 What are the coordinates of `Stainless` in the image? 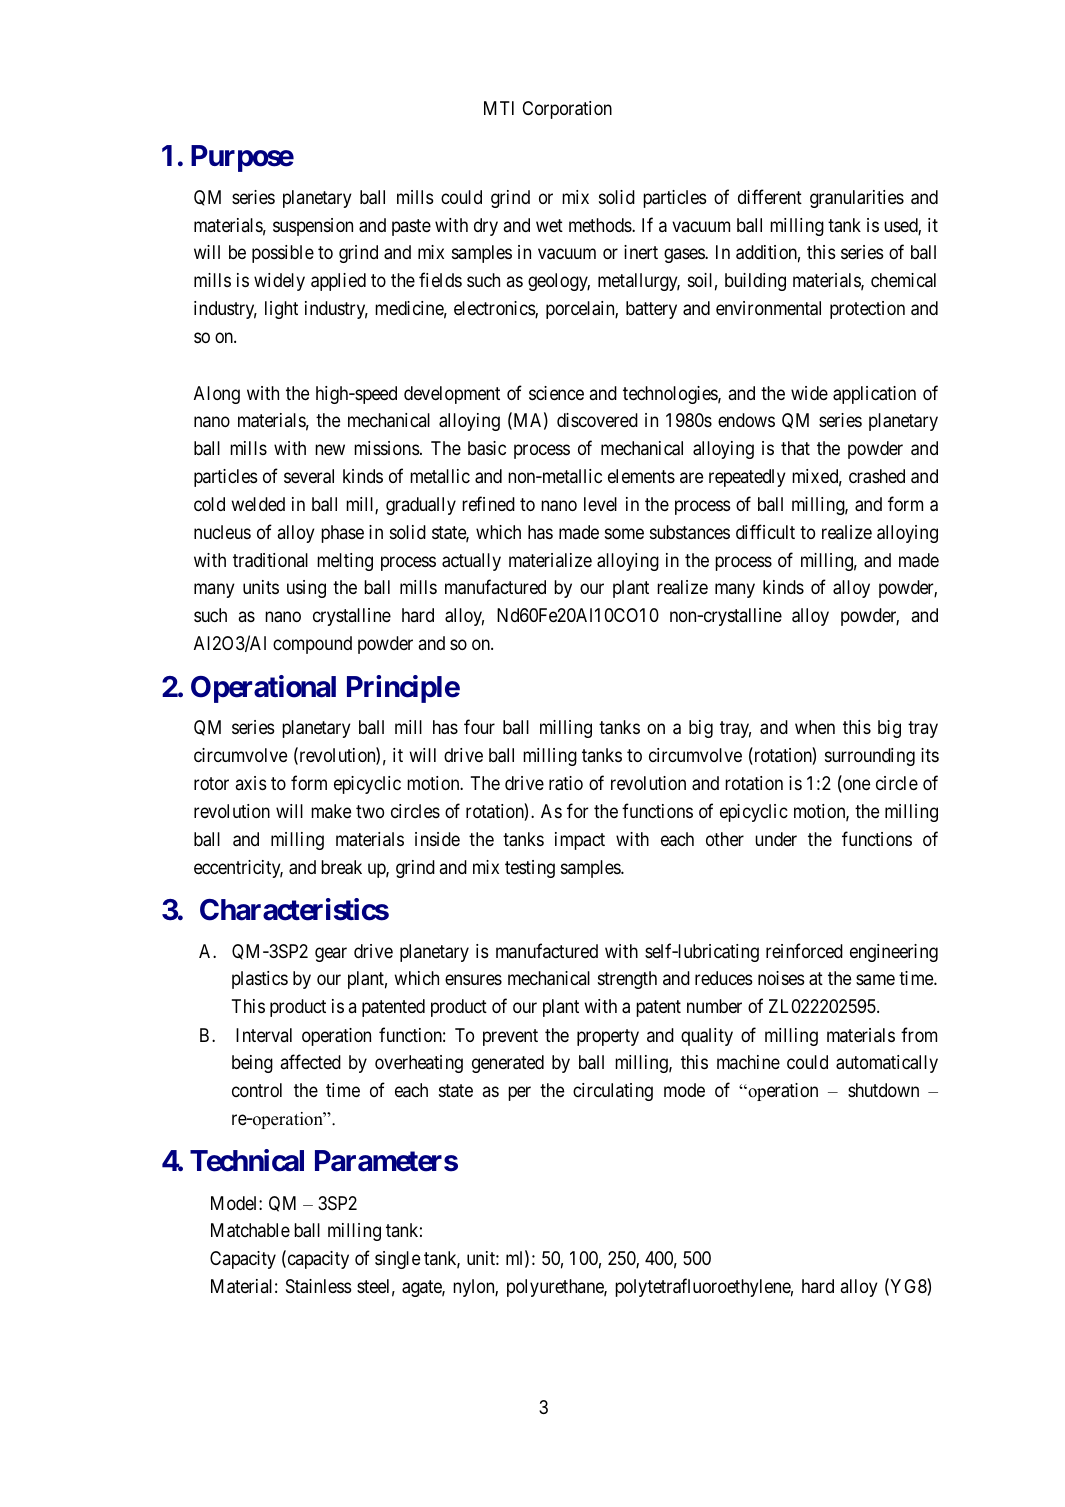 It's located at (318, 1286).
